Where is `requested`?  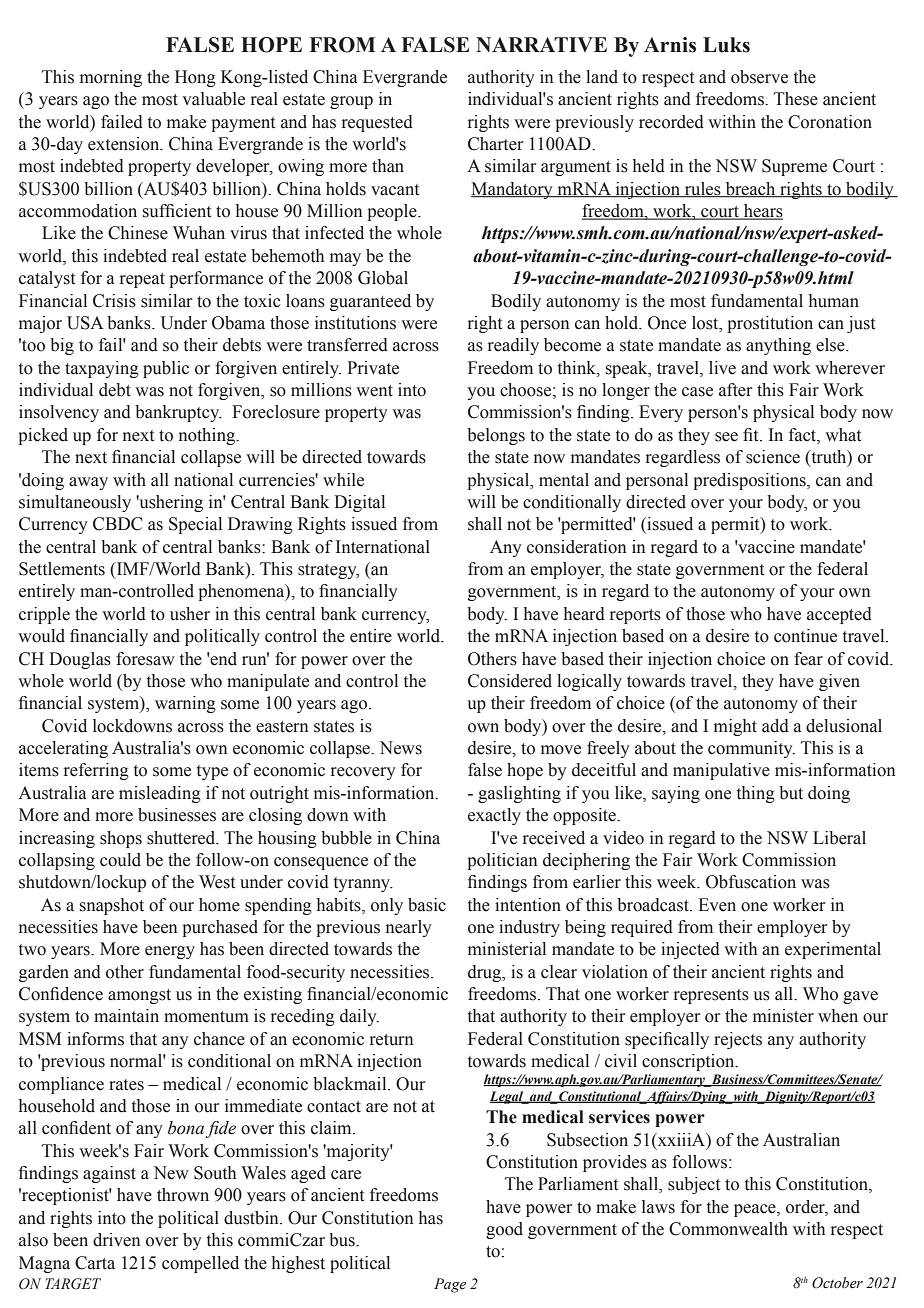 requested is located at coordinates (377, 123).
